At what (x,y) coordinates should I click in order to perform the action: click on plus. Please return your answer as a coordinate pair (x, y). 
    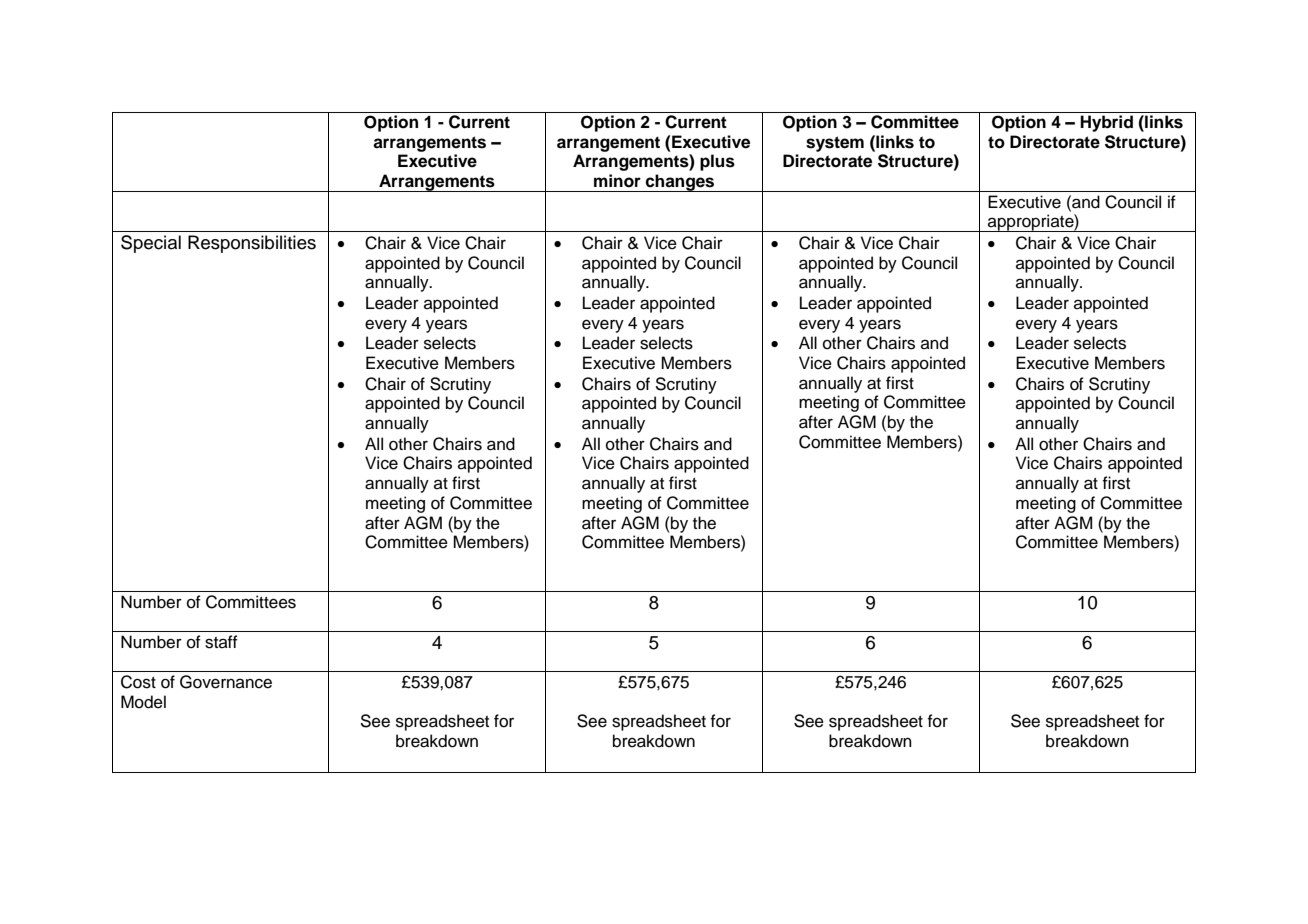
    Looking at the image, I should click on (717, 162).
